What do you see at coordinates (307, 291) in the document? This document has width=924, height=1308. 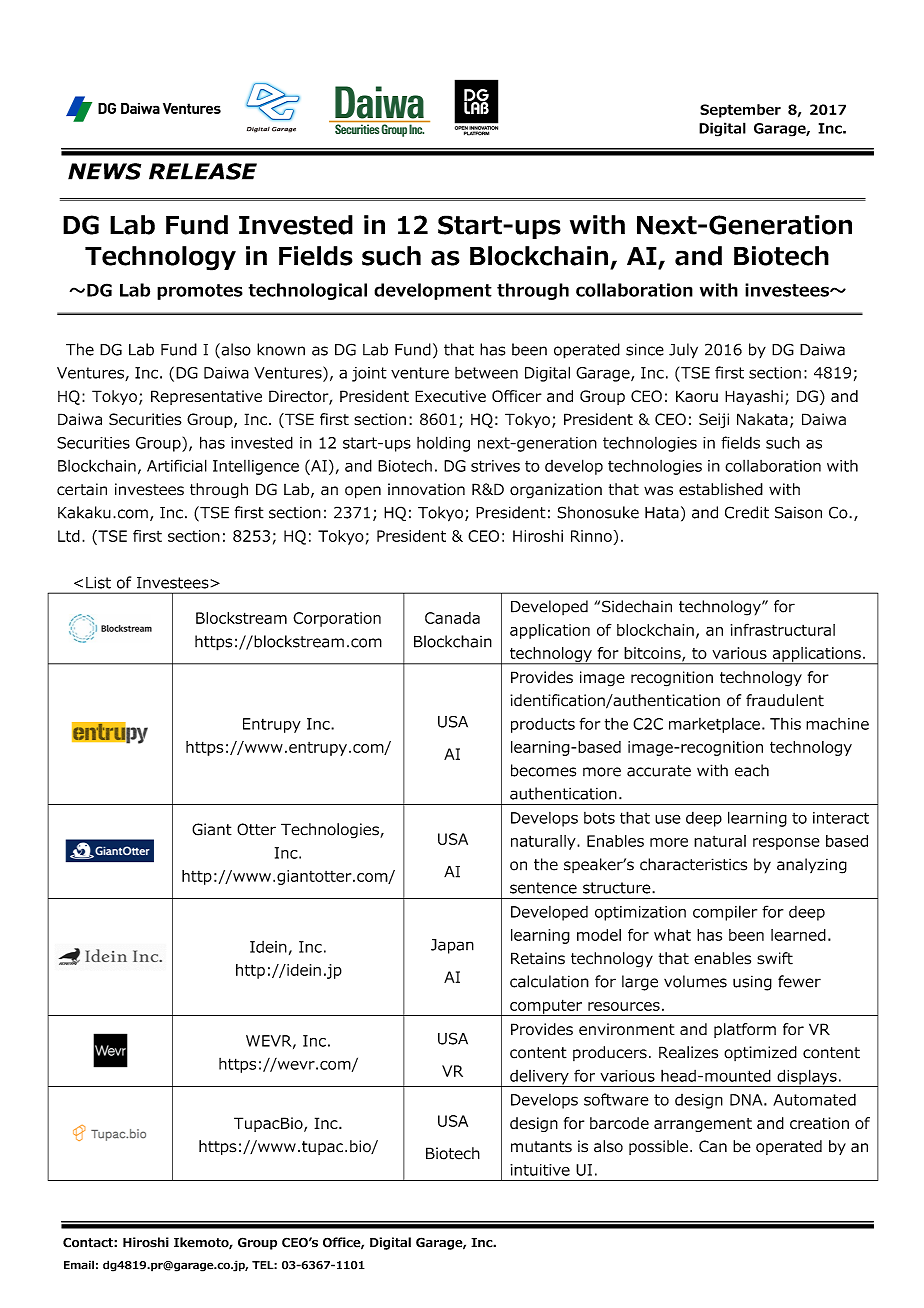 I see `technological` at bounding box center [307, 291].
